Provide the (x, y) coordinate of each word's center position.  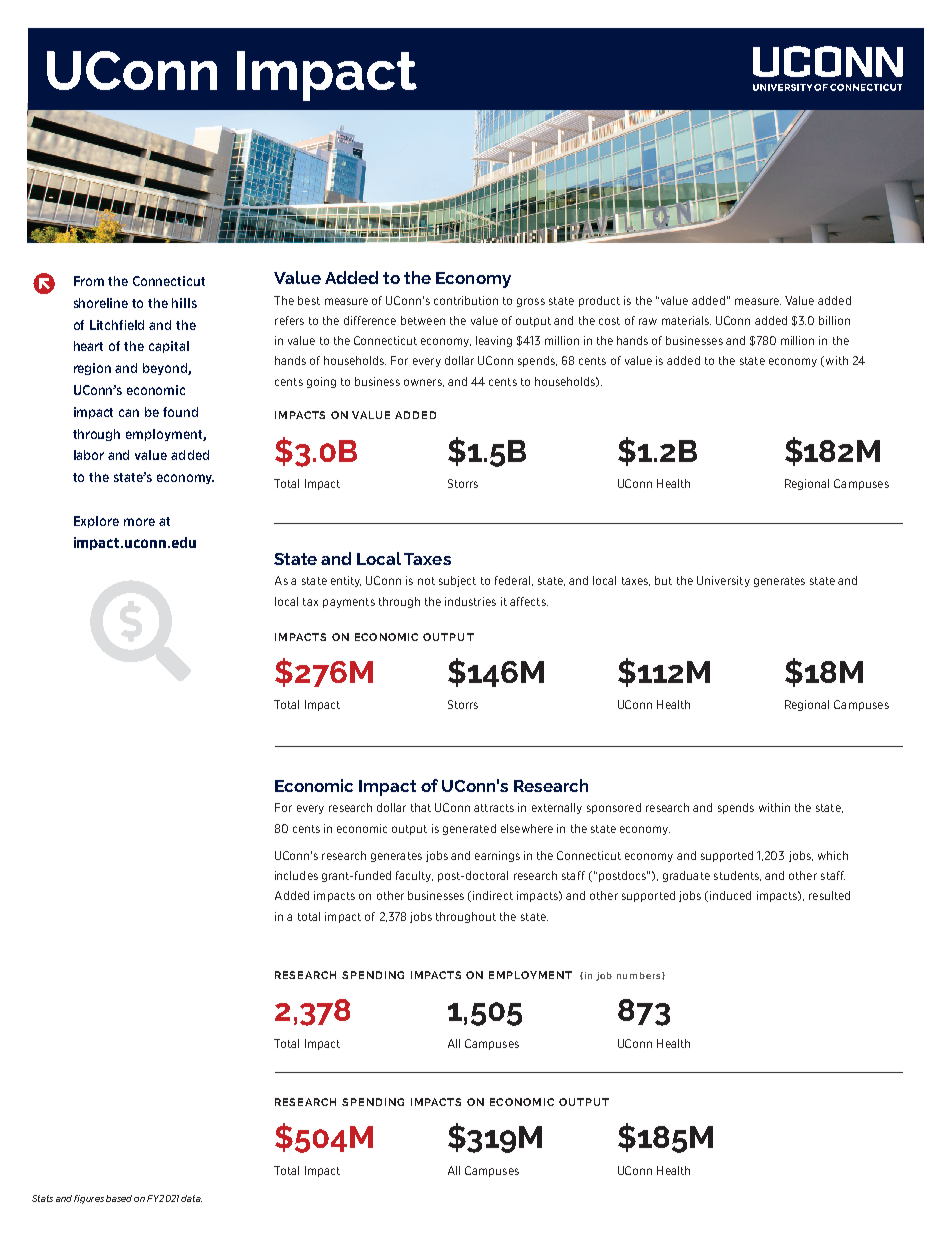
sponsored (614, 808)
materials (686, 320)
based (119, 1198)
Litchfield (117, 325)
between (423, 320)
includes (296, 875)
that (421, 807)
